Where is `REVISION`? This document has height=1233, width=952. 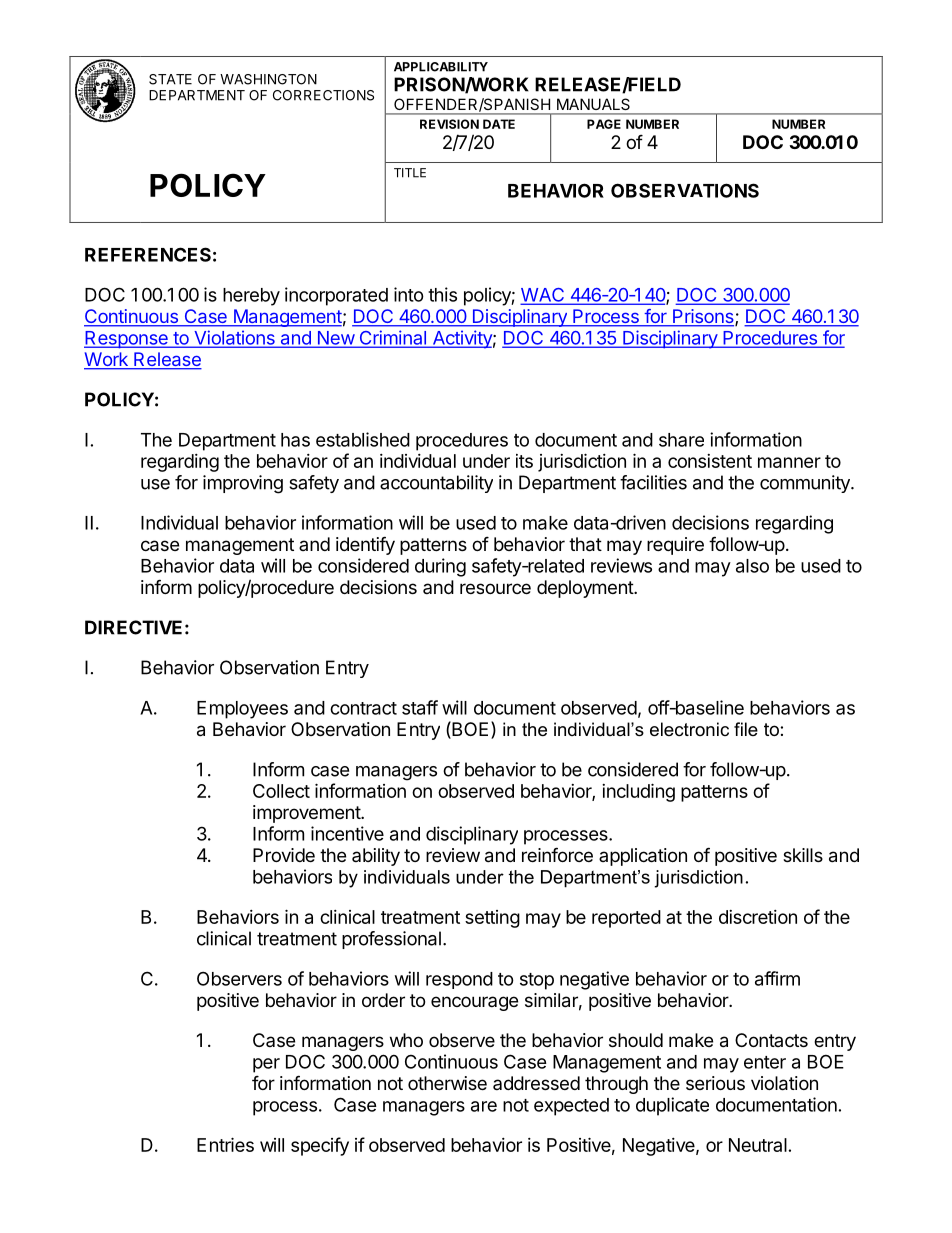 REVISION is located at coordinates (449, 124).
